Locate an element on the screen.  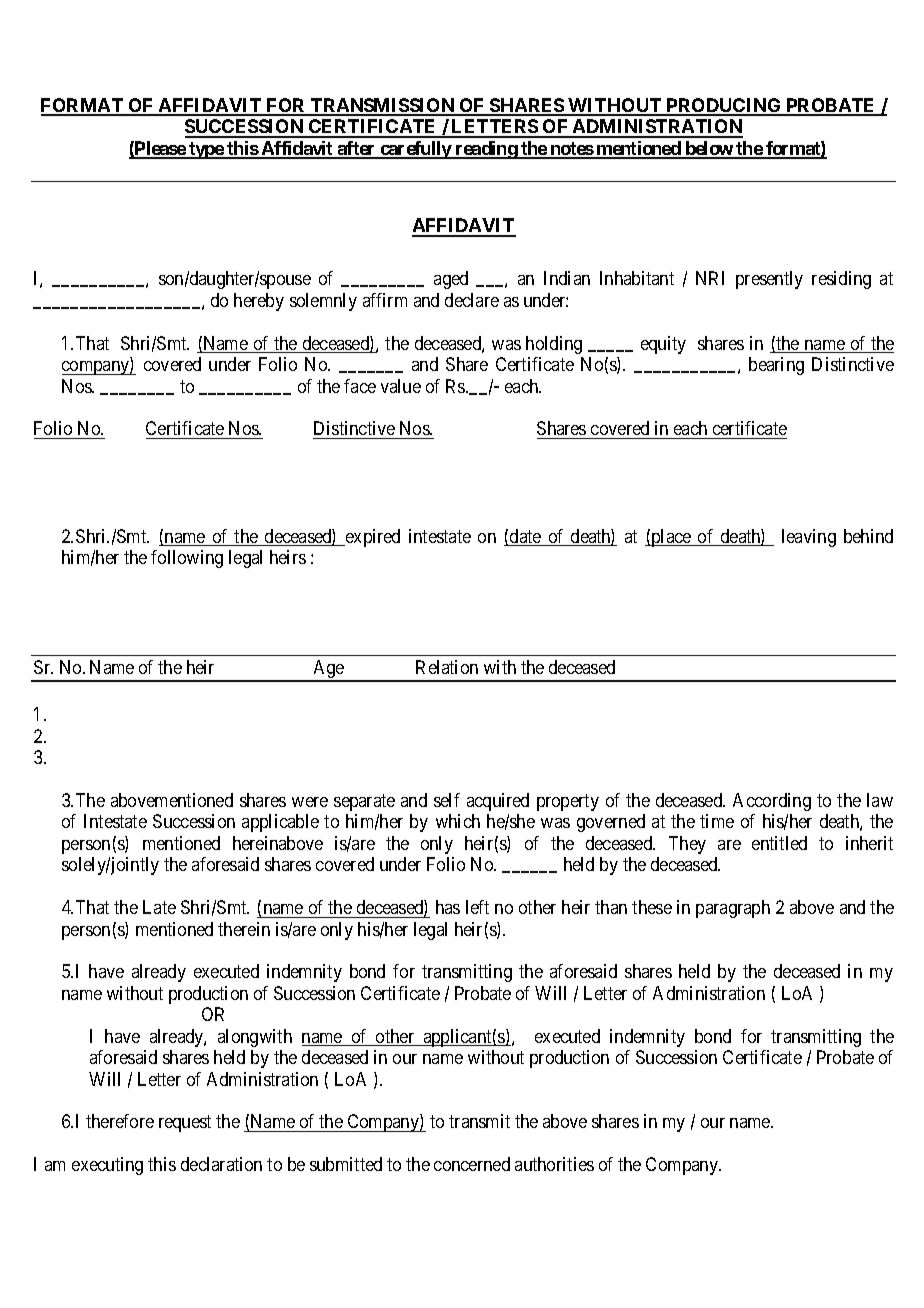
following is located at coordinates (187, 559).
